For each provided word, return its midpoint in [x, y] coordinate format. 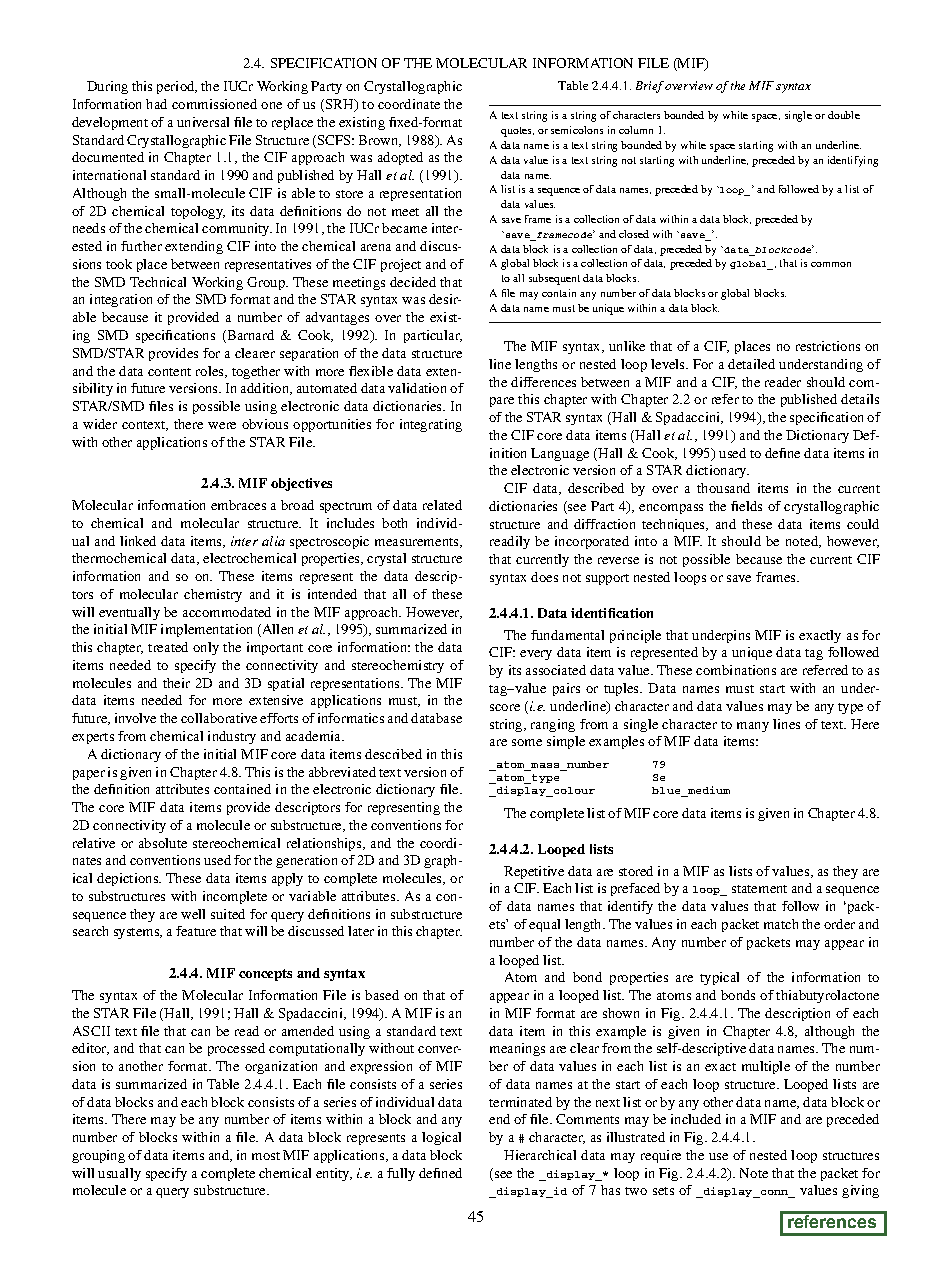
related [442, 505]
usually [119, 1174]
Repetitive [534, 872]
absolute [163, 843]
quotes [517, 132]
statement [759, 889]
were [222, 425]
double [844, 115]
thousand [723, 488]
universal [203, 122]
